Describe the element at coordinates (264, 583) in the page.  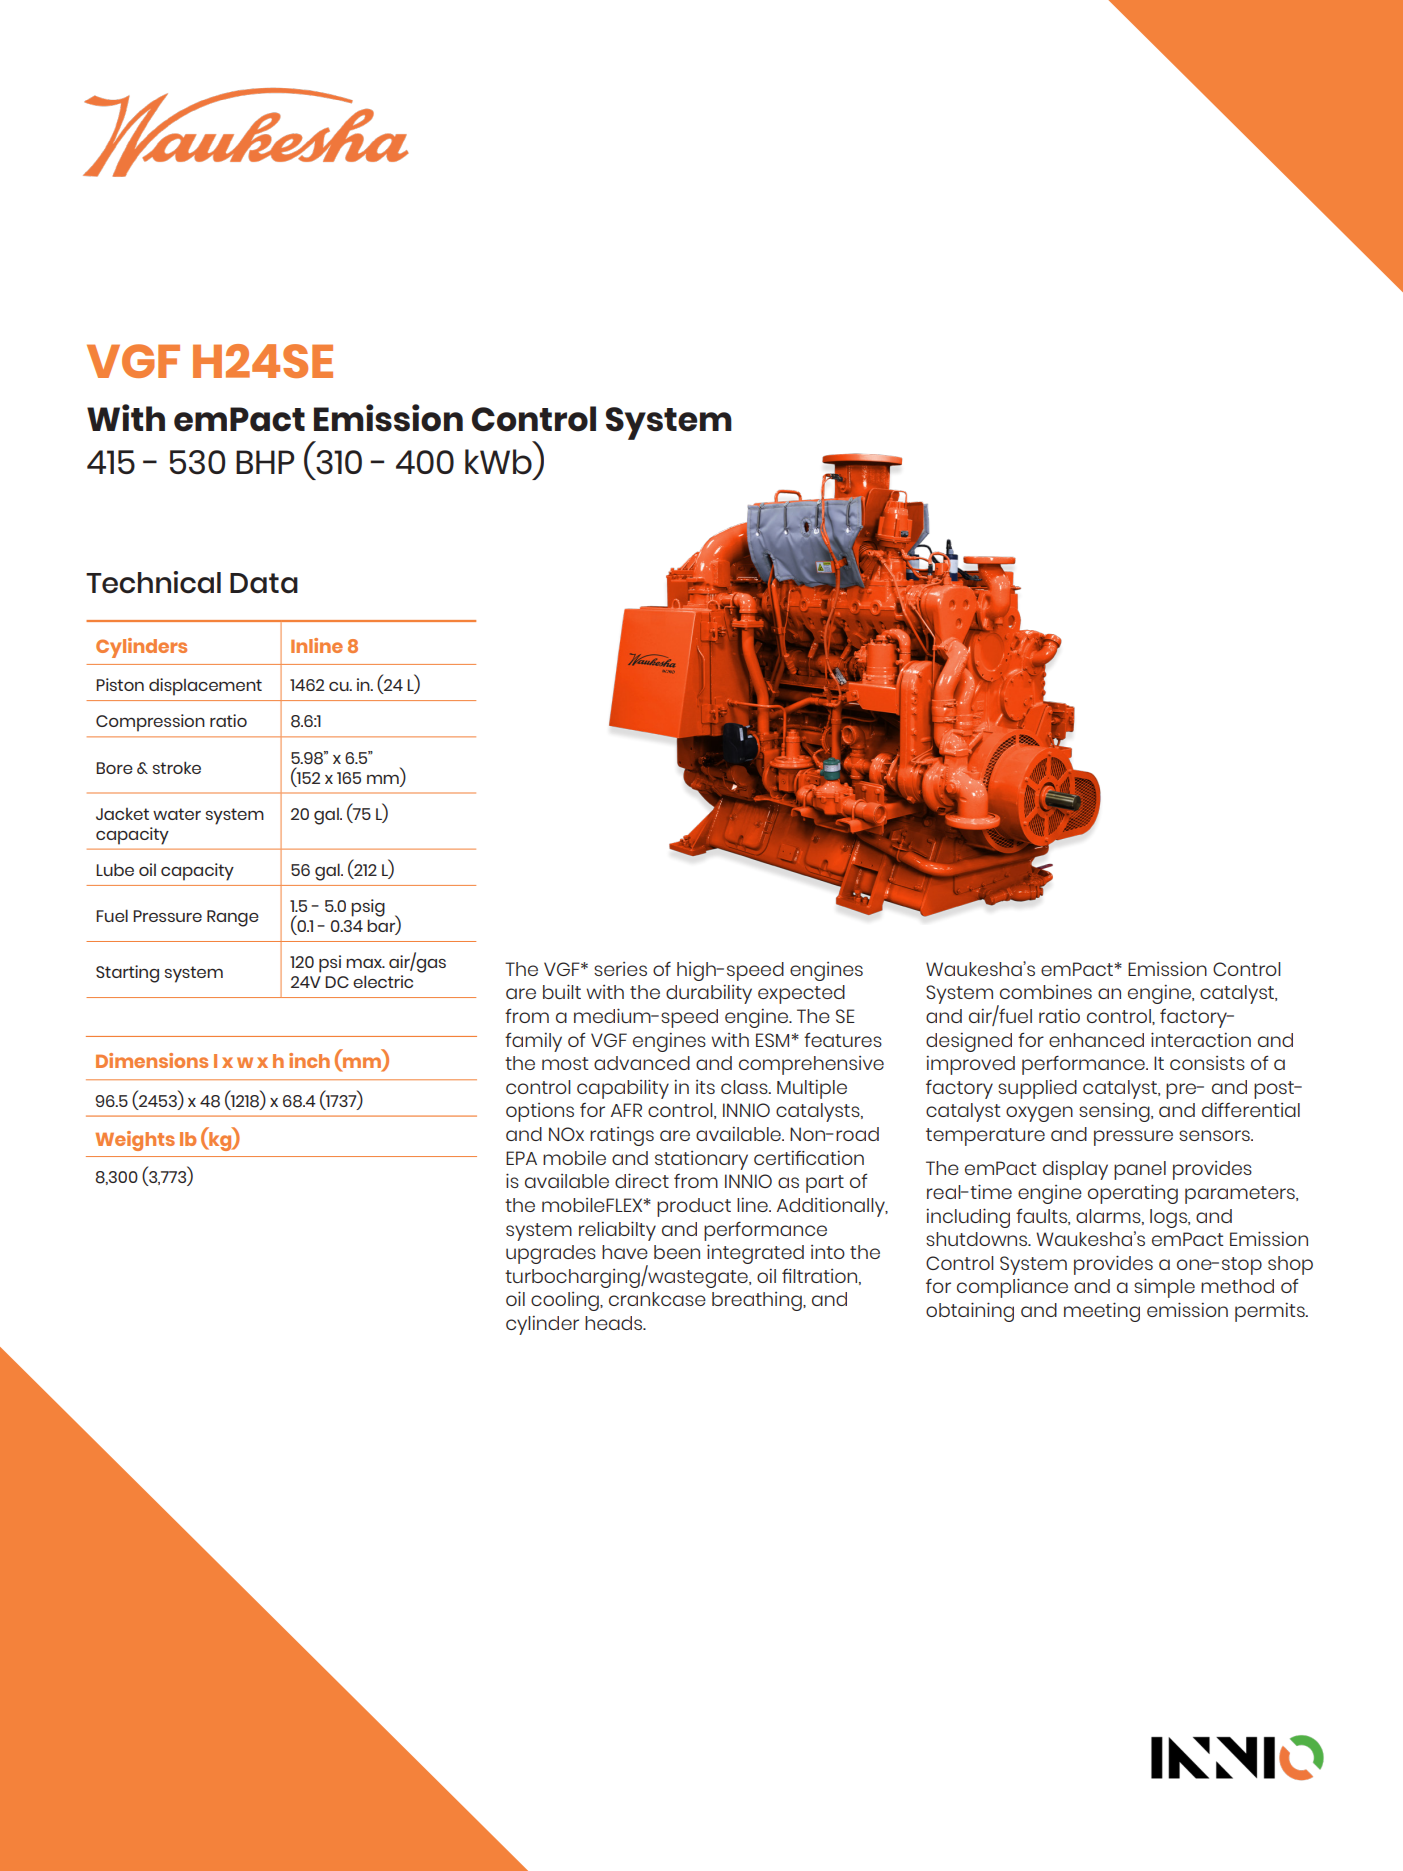
I see `Data` at that location.
